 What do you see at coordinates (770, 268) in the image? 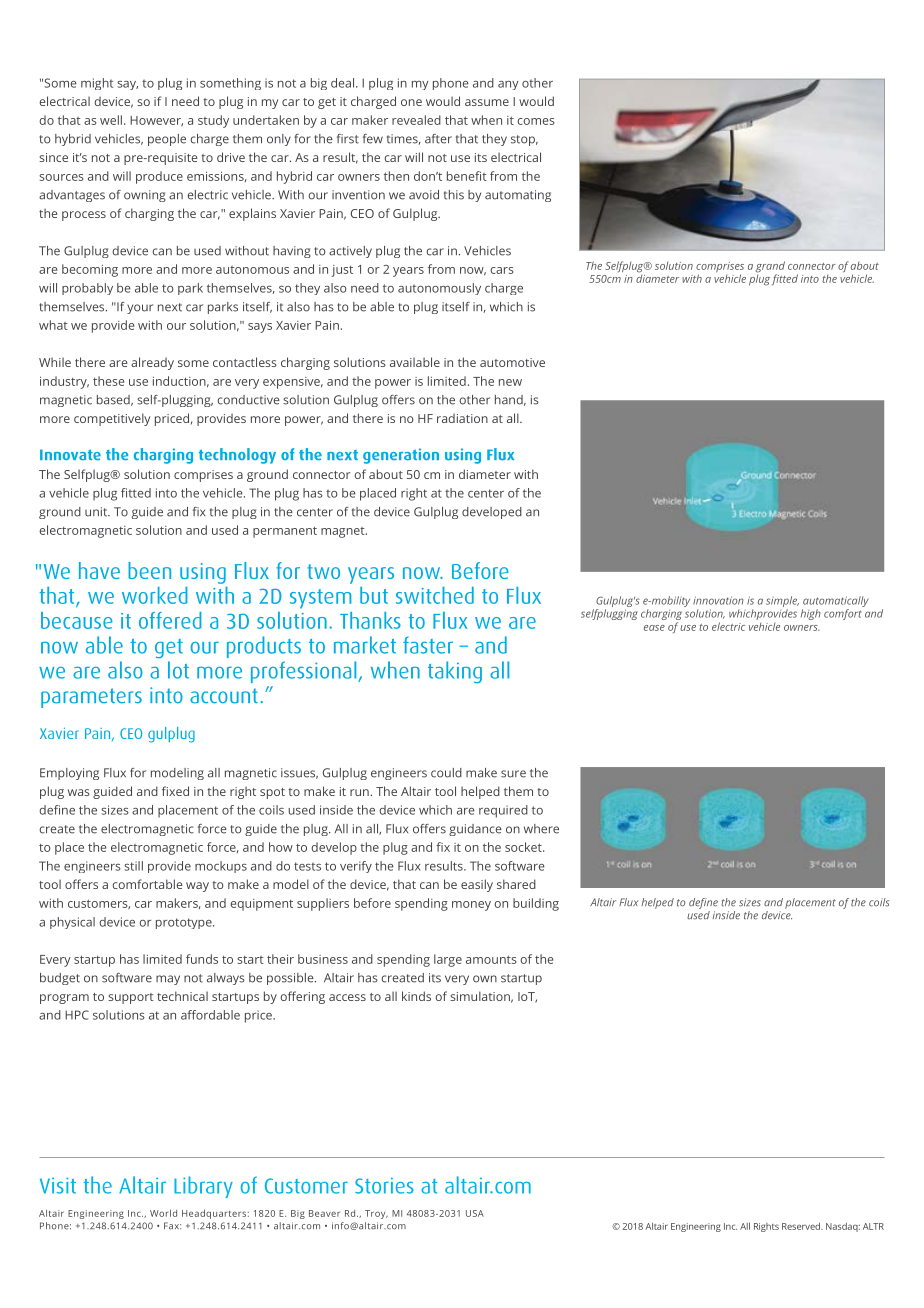
I see `grand` at bounding box center [770, 268].
